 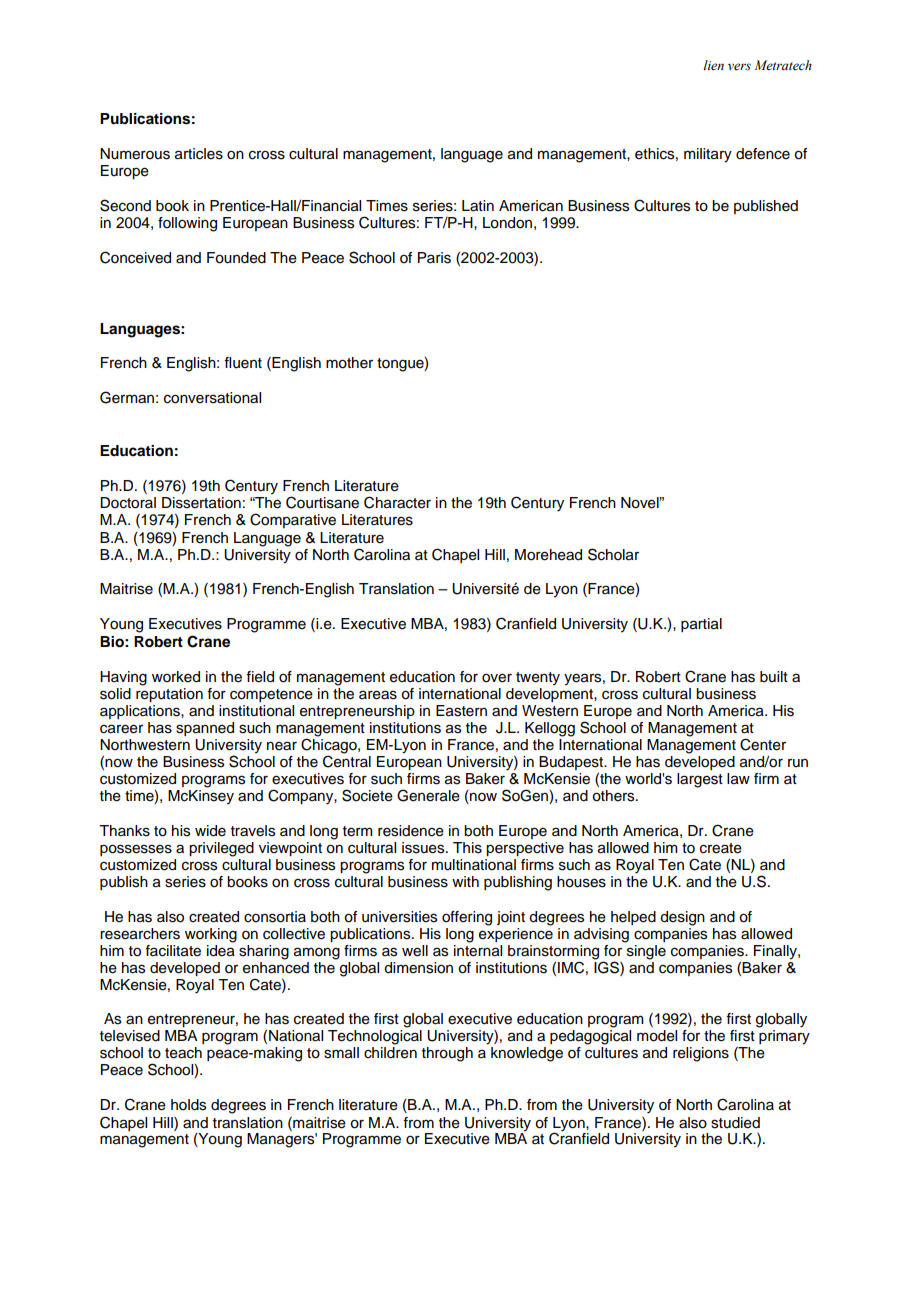 I want to click on studied, so click(x=735, y=1123).
